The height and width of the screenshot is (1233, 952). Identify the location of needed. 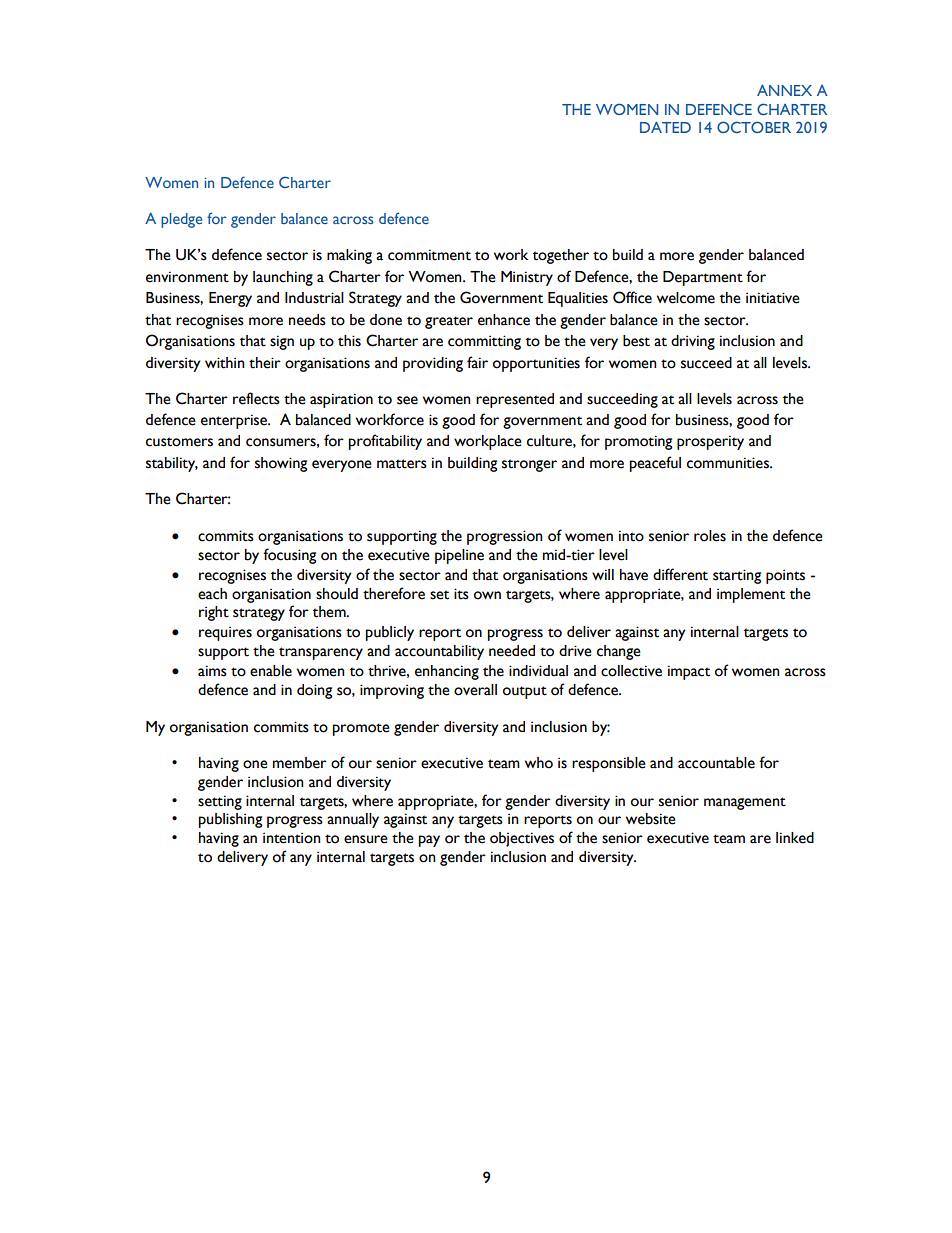
(512, 651).
